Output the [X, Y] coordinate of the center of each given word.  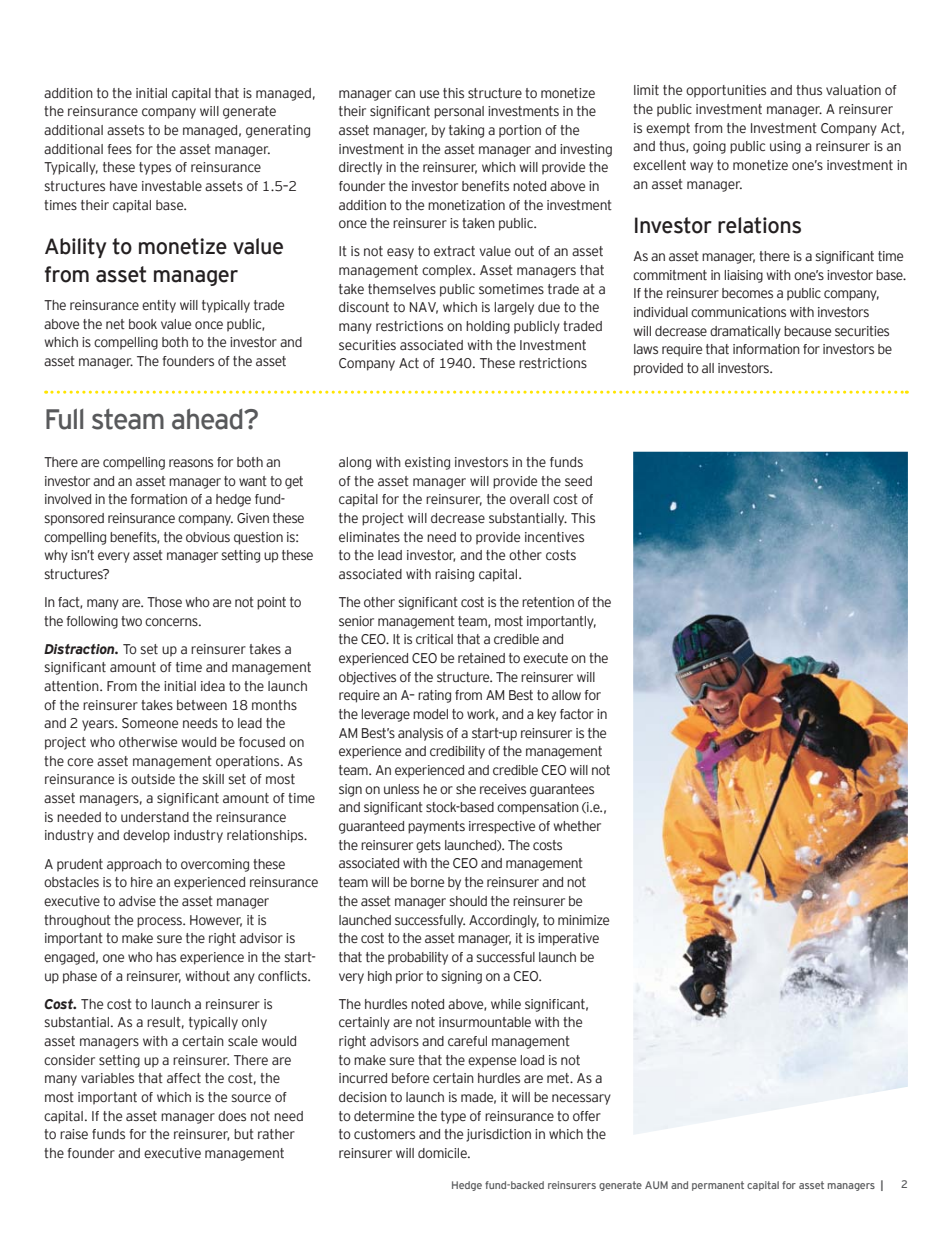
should [468, 901]
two [131, 621]
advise [137, 901]
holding [488, 327]
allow [566, 695]
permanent [718, 1186]
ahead [208, 419]
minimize [583, 920]
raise [74, 1134]
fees [120, 149]
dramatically [745, 332]
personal [459, 112]
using [785, 147]
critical [434, 639]
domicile [443, 1153]
